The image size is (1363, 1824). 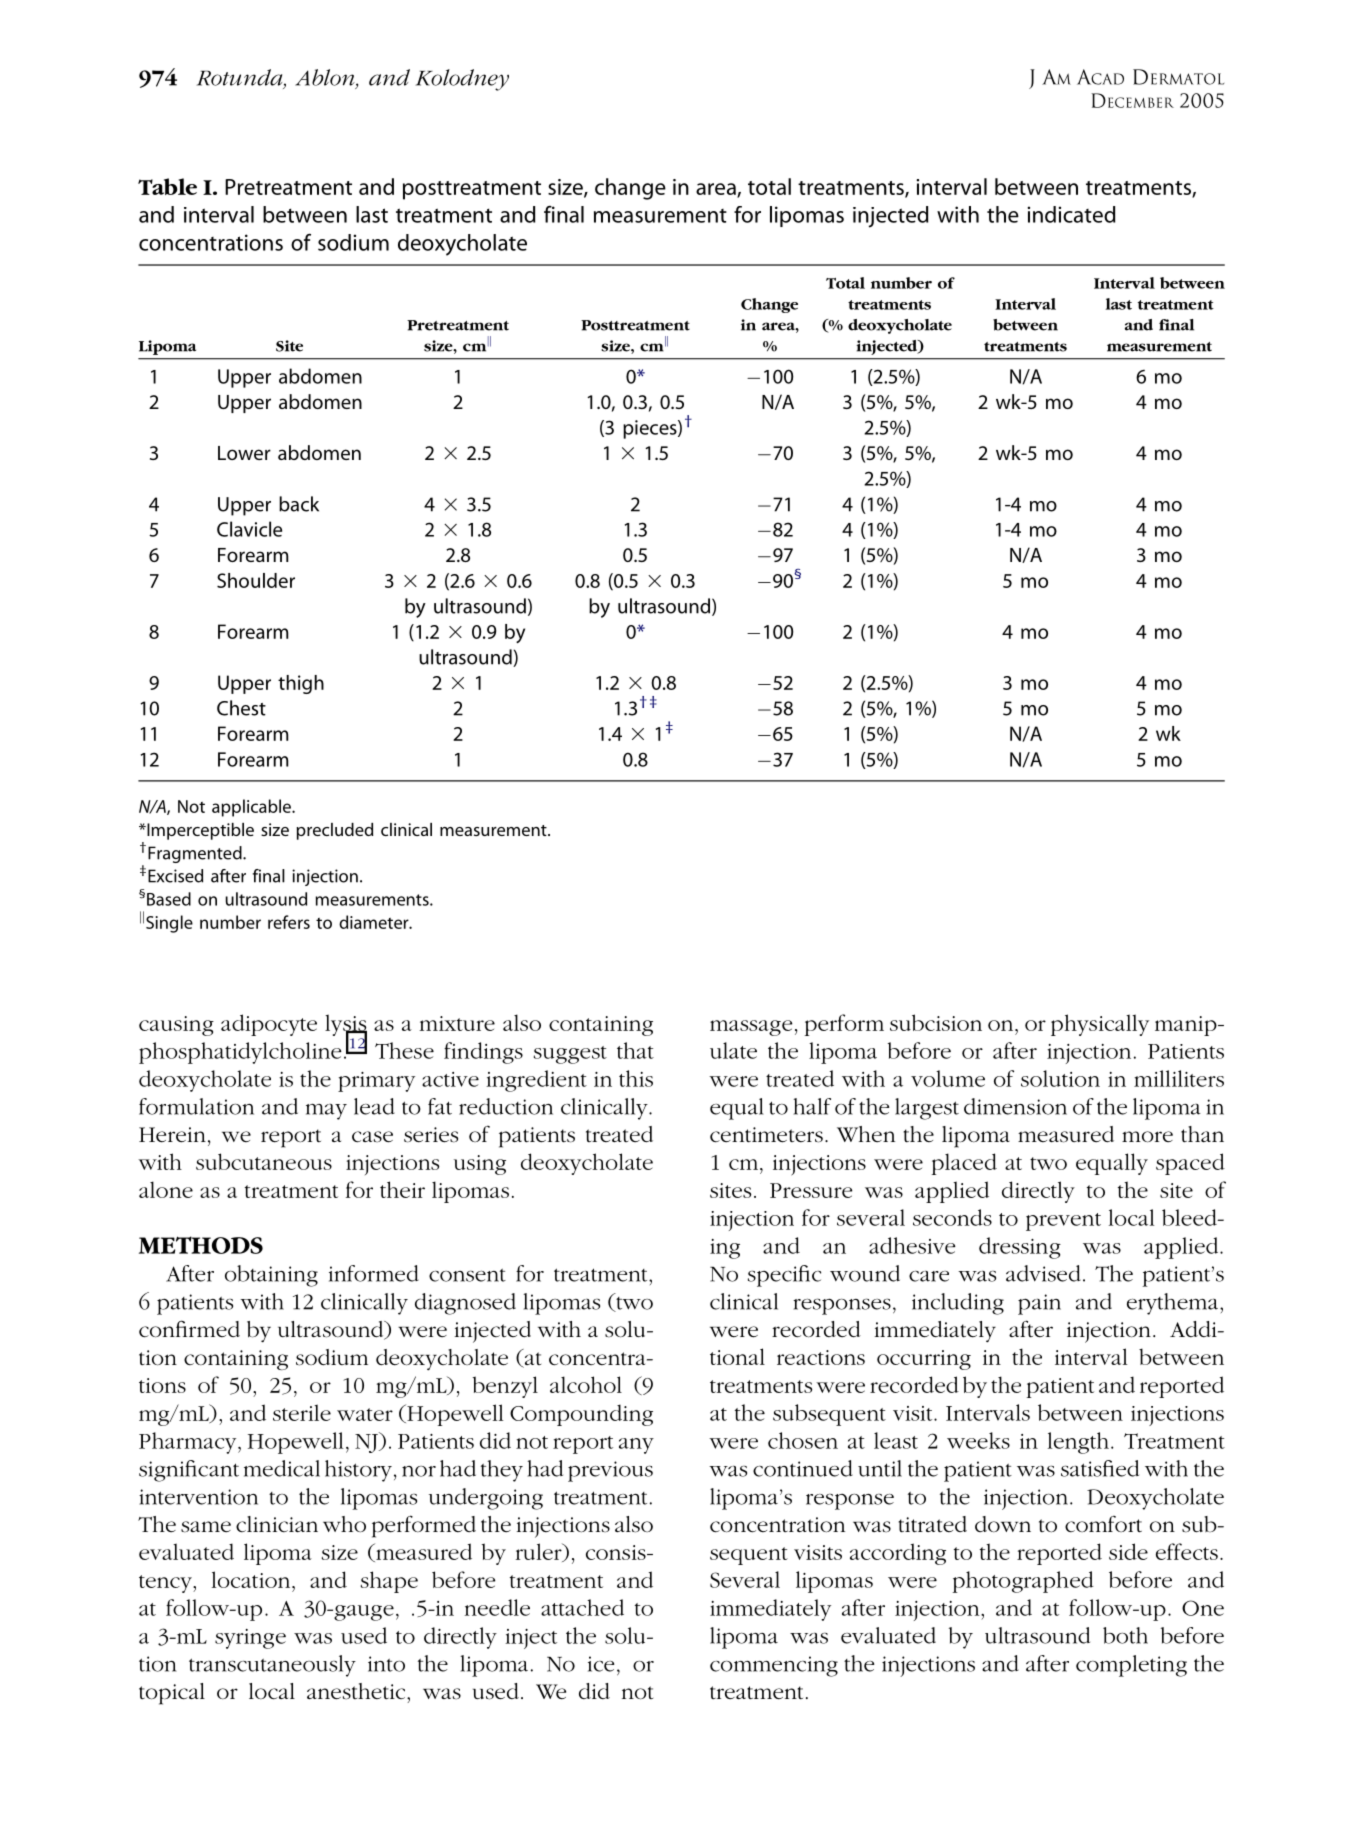 What do you see at coordinates (766, 1135) in the screenshot?
I see `centimeters` at bounding box center [766, 1135].
